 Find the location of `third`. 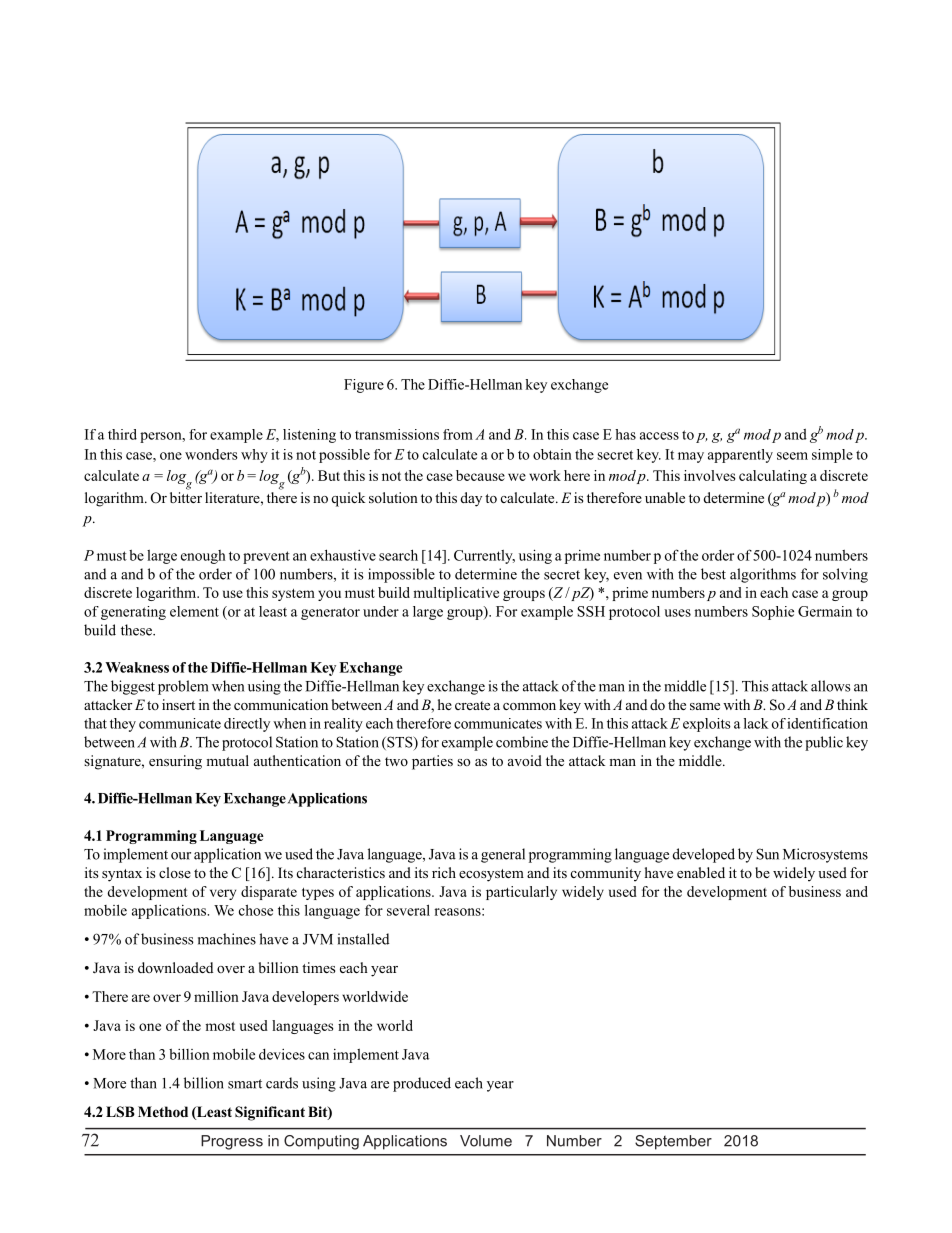

third is located at coordinates (122, 434).
